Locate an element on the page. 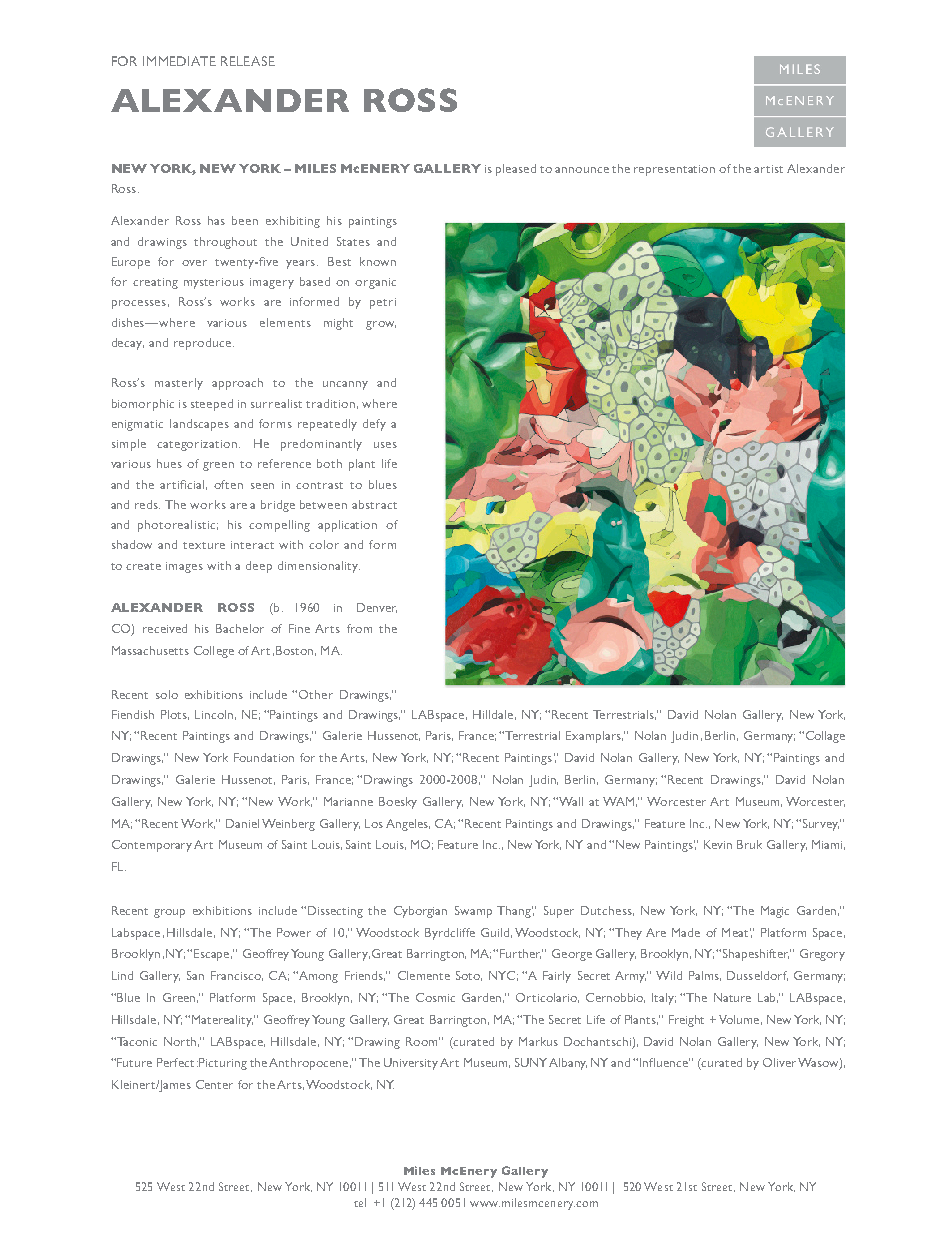 The width and height of the document is (952, 1233). IMMEDIATE is located at coordinates (179, 61).
